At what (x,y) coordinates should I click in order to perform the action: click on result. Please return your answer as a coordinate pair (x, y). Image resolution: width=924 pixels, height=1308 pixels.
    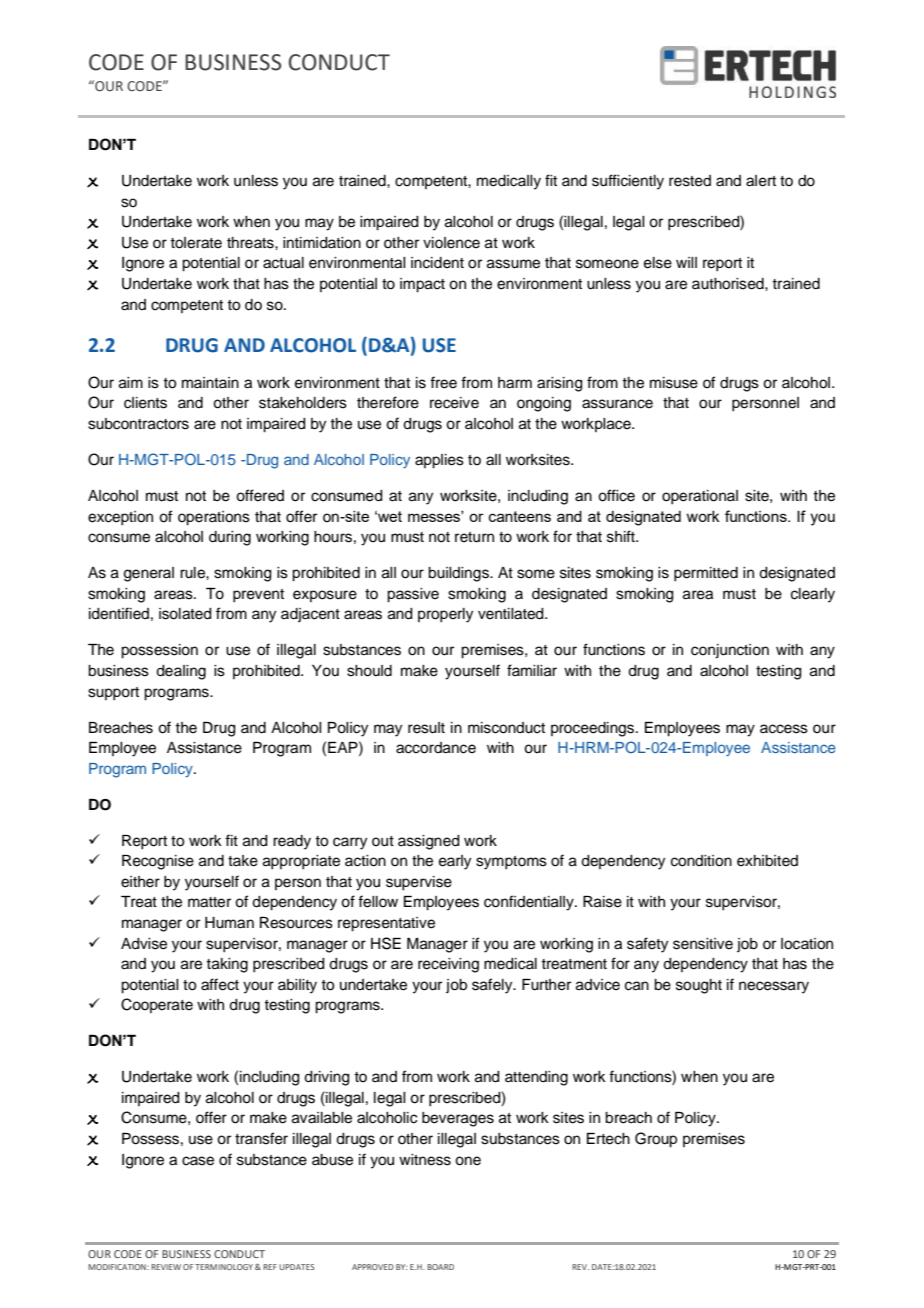
    Looking at the image, I should click on (426, 728).
